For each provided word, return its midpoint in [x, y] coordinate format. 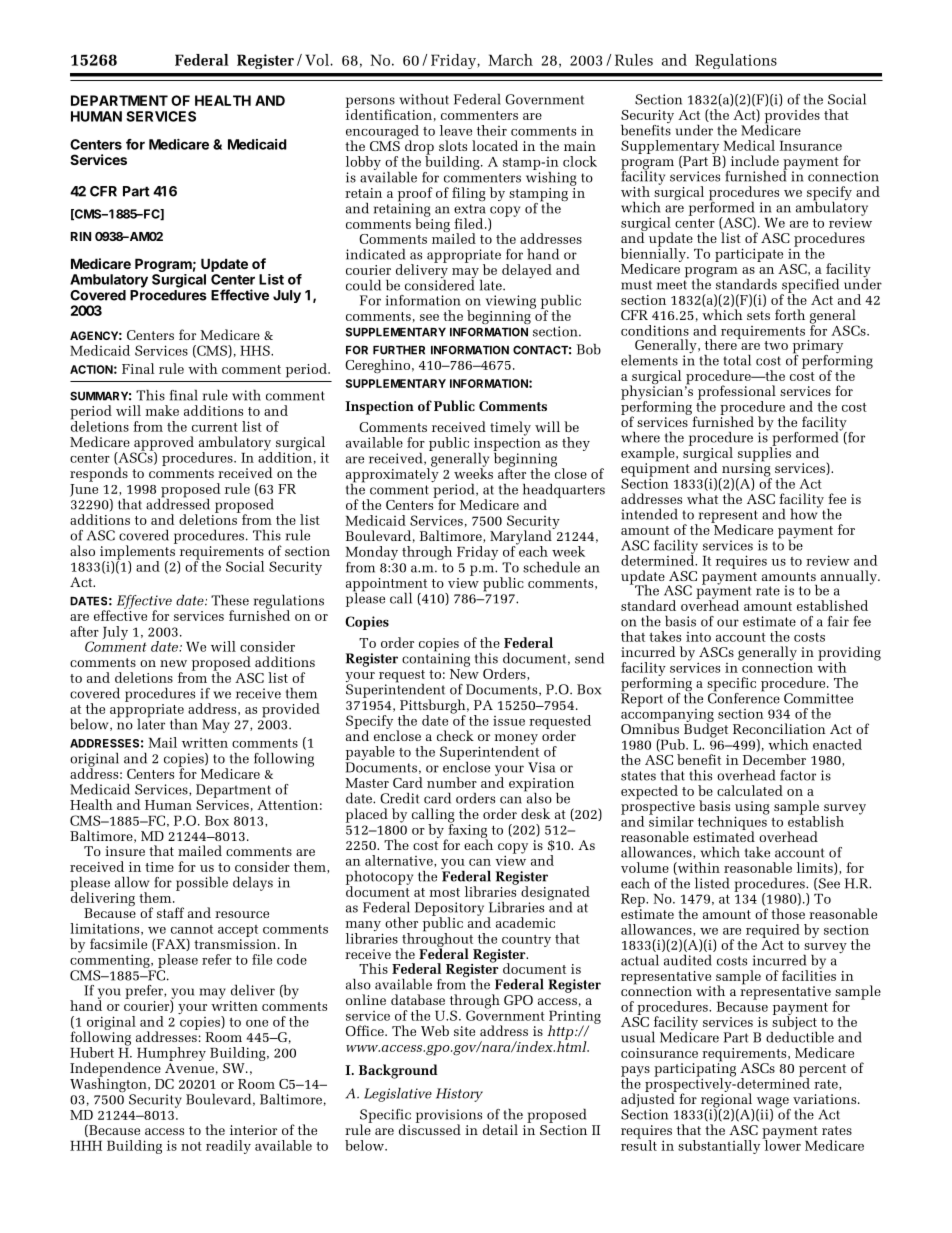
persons [370, 103]
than [184, 724]
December [774, 759]
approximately [392, 475]
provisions [449, 1117]
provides [792, 117]
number [452, 782]
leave [456, 130]
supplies [764, 454]
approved [163, 444]
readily [228, 1147]
